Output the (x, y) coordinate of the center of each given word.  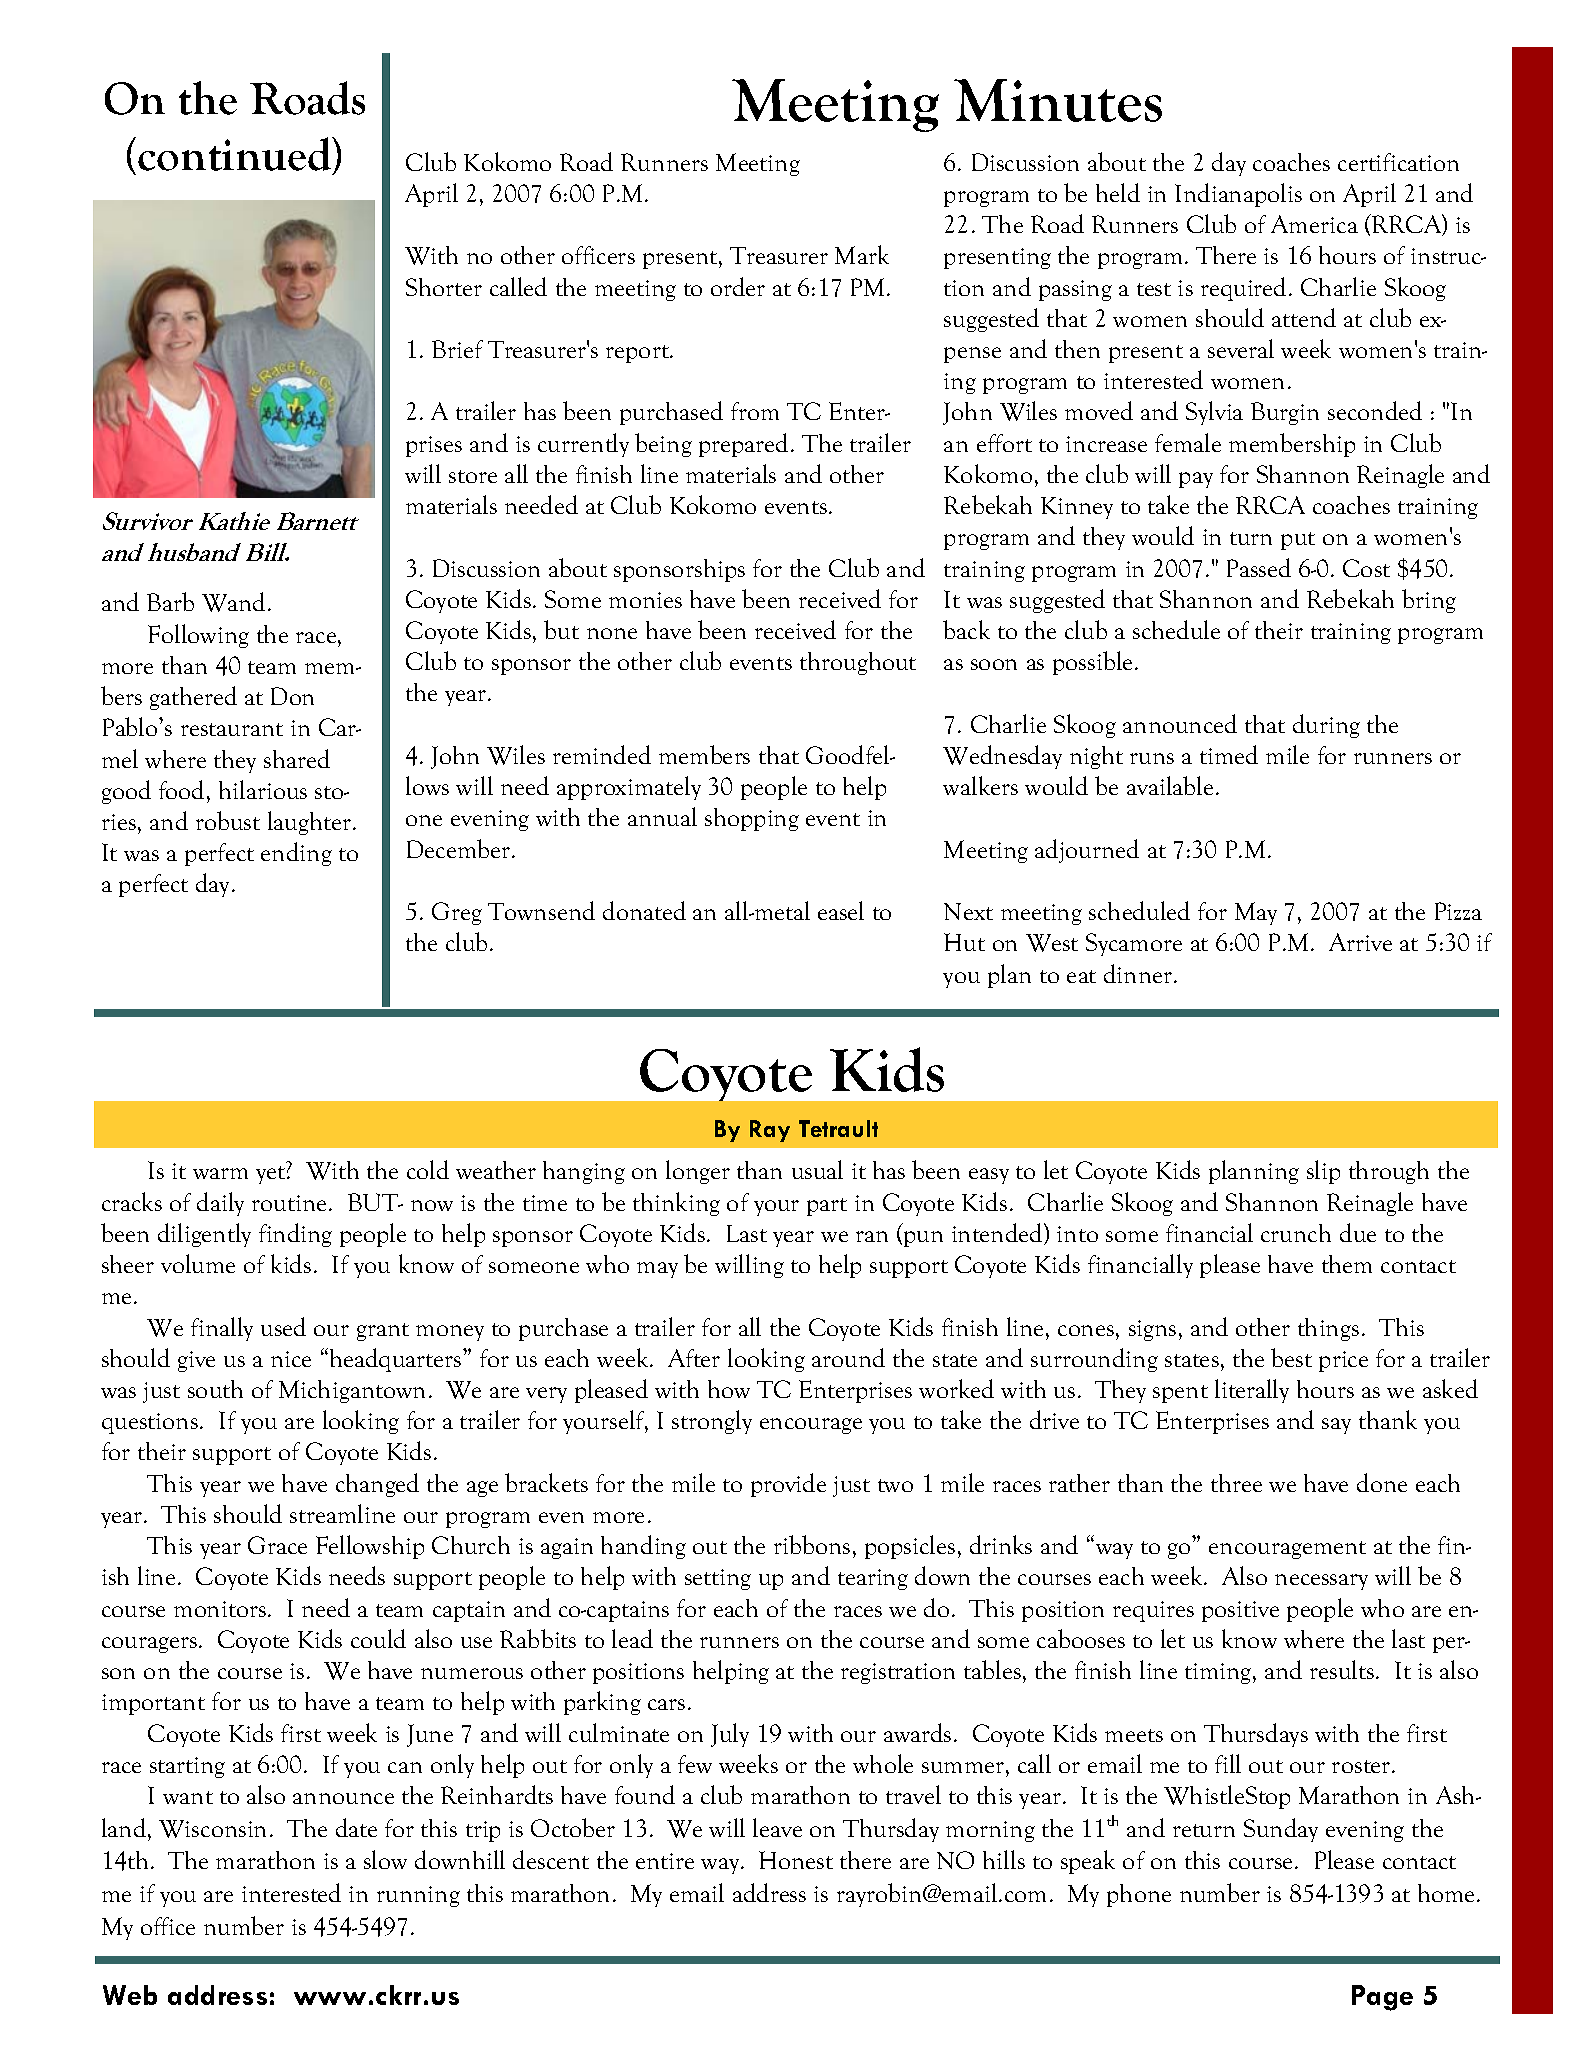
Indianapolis (1238, 195)
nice (291, 1359)
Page (1382, 1998)
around (848, 1357)
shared (297, 758)
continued (236, 154)
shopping (752, 819)
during (1326, 726)
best (1291, 1357)
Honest (796, 1860)
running (418, 1896)
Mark (862, 254)
